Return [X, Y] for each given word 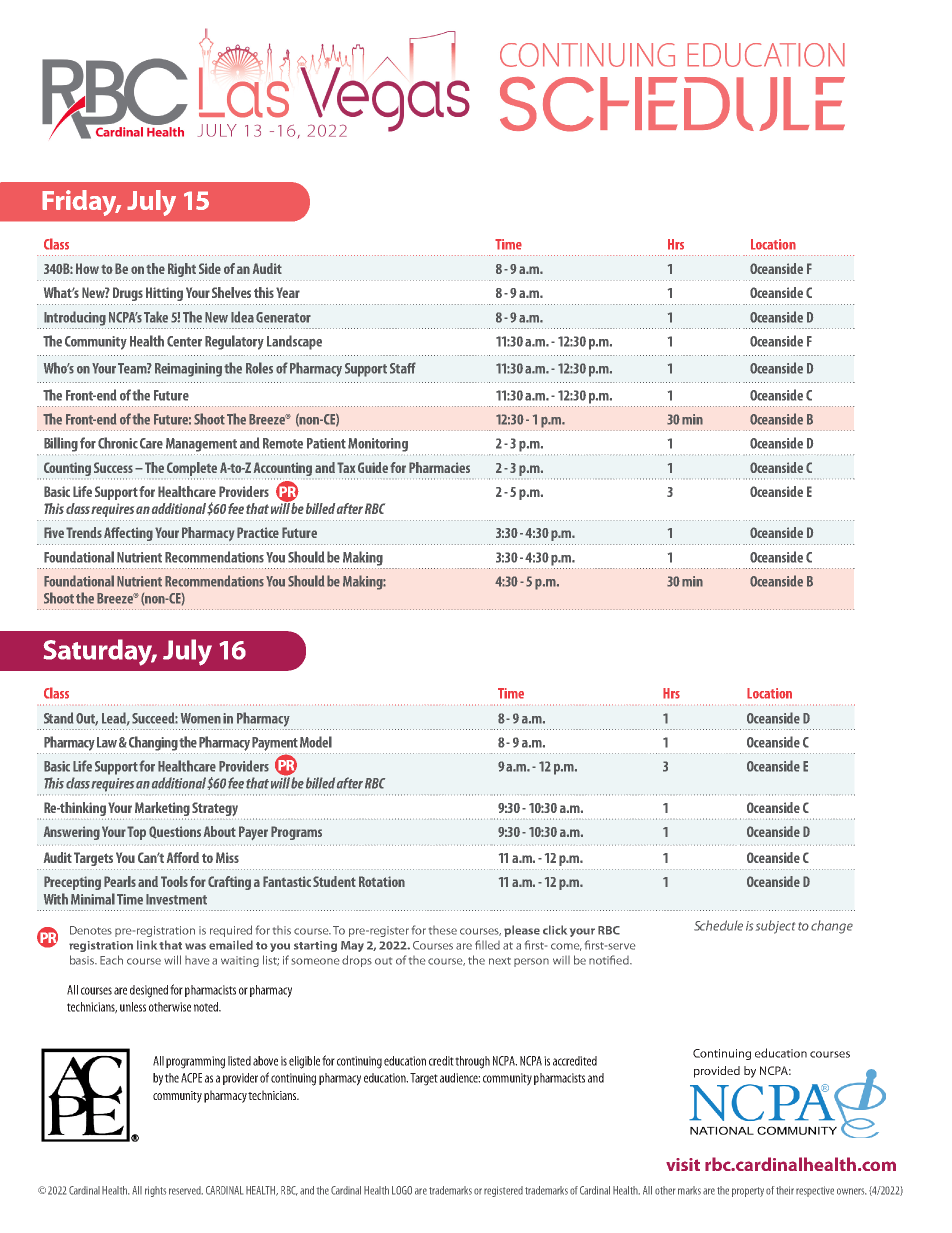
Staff [403, 368]
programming [195, 1062]
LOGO [402, 1190]
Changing [153, 743]
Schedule [718, 925]
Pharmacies [439, 467]
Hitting [164, 294]
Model [316, 742]
